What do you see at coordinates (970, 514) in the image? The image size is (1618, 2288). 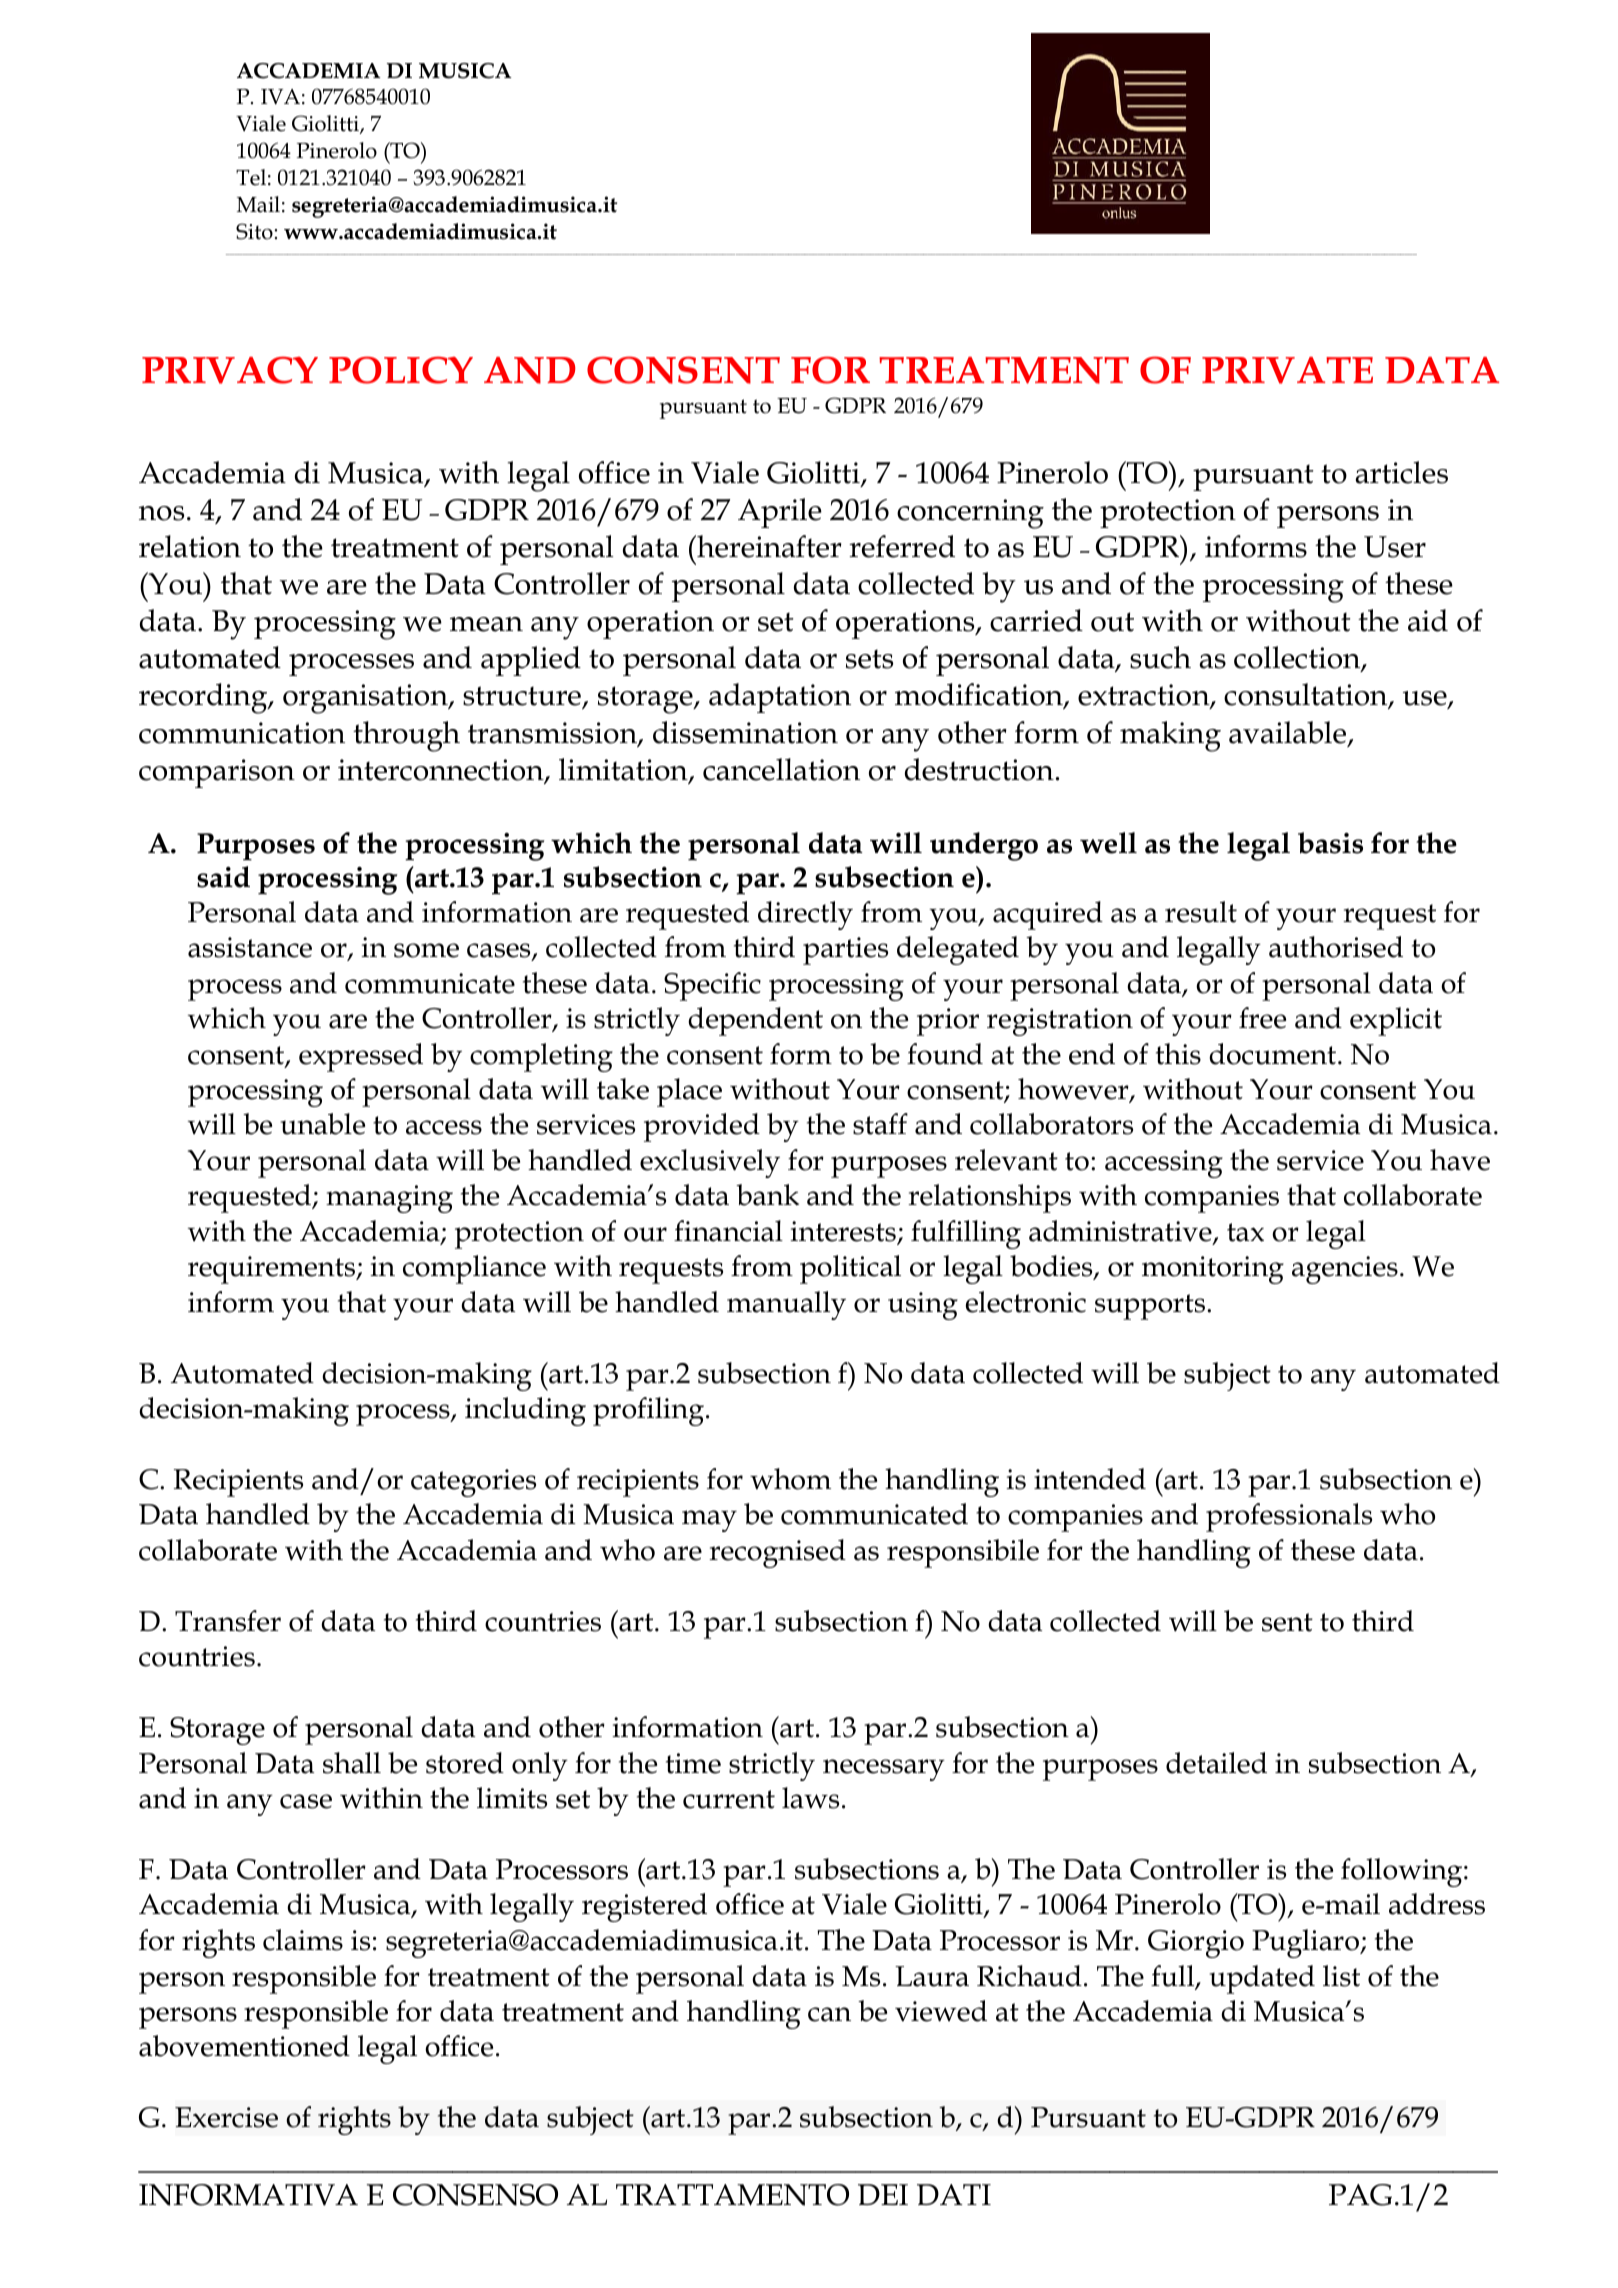 I see `concerning` at bounding box center [970, 514].
